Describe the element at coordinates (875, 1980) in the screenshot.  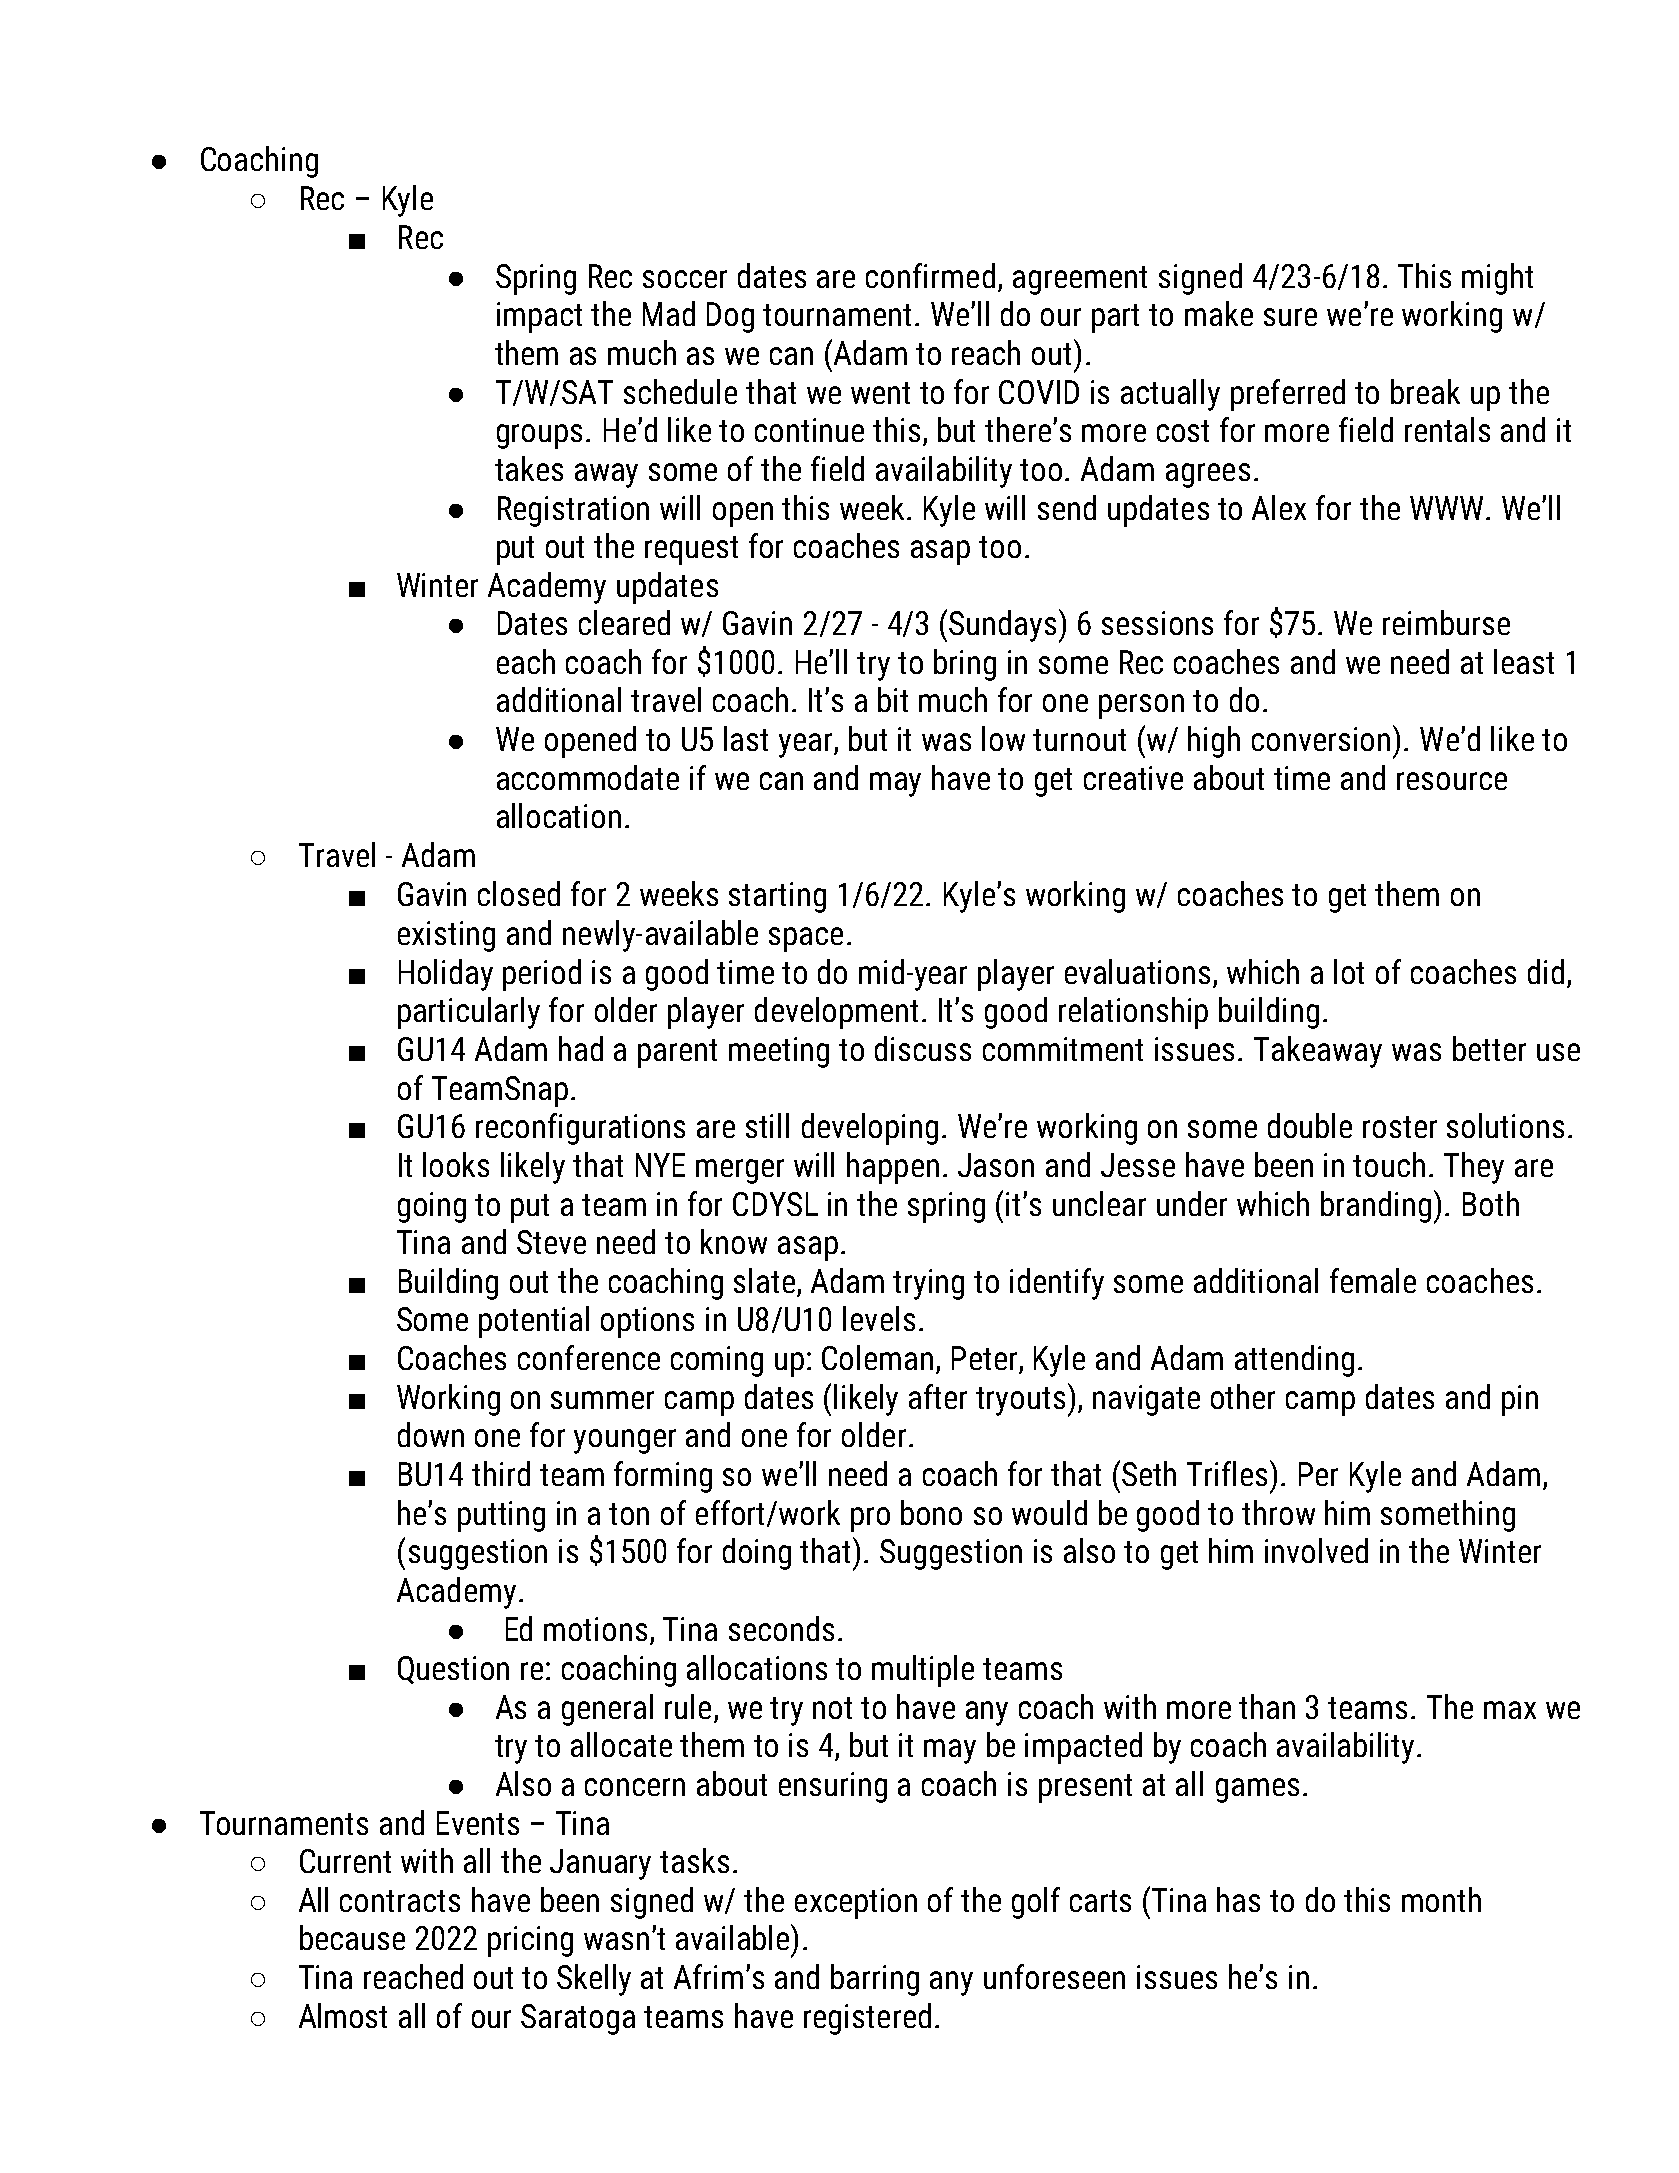
I see `barring` at that location.
